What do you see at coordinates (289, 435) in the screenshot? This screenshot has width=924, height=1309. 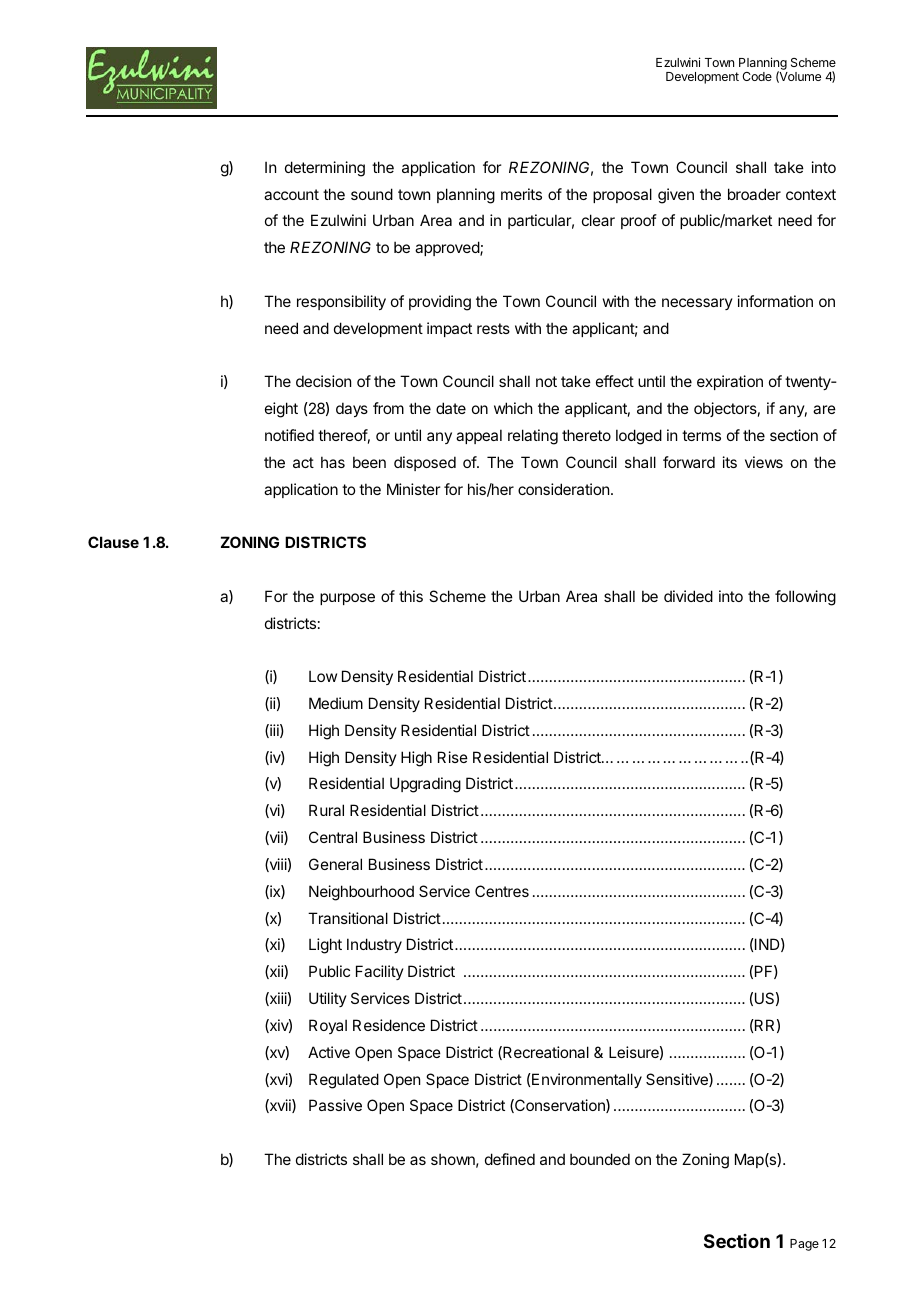 I see `notified` at bounding box center [289, 435].
